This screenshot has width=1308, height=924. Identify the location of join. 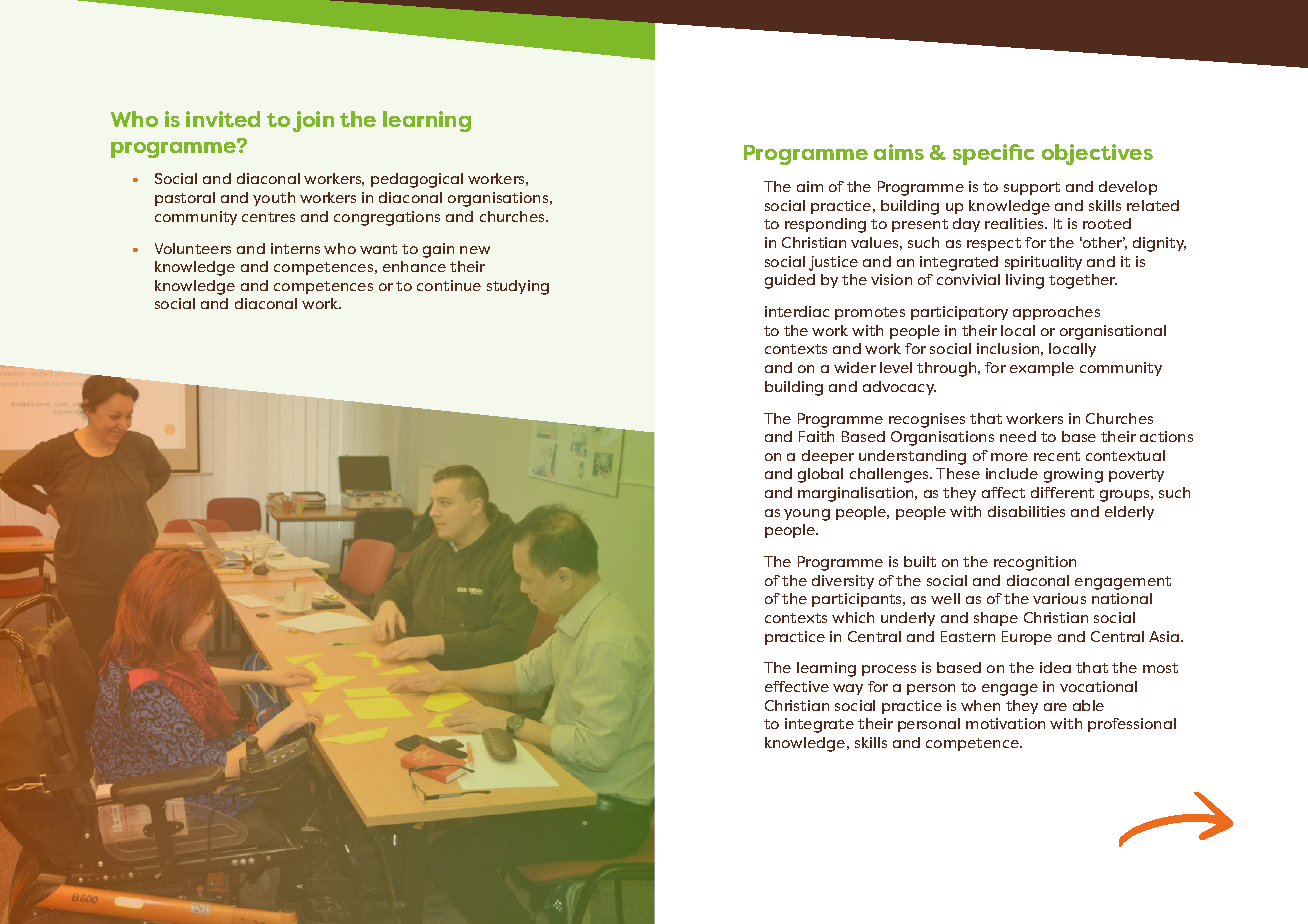
(313, 121).
